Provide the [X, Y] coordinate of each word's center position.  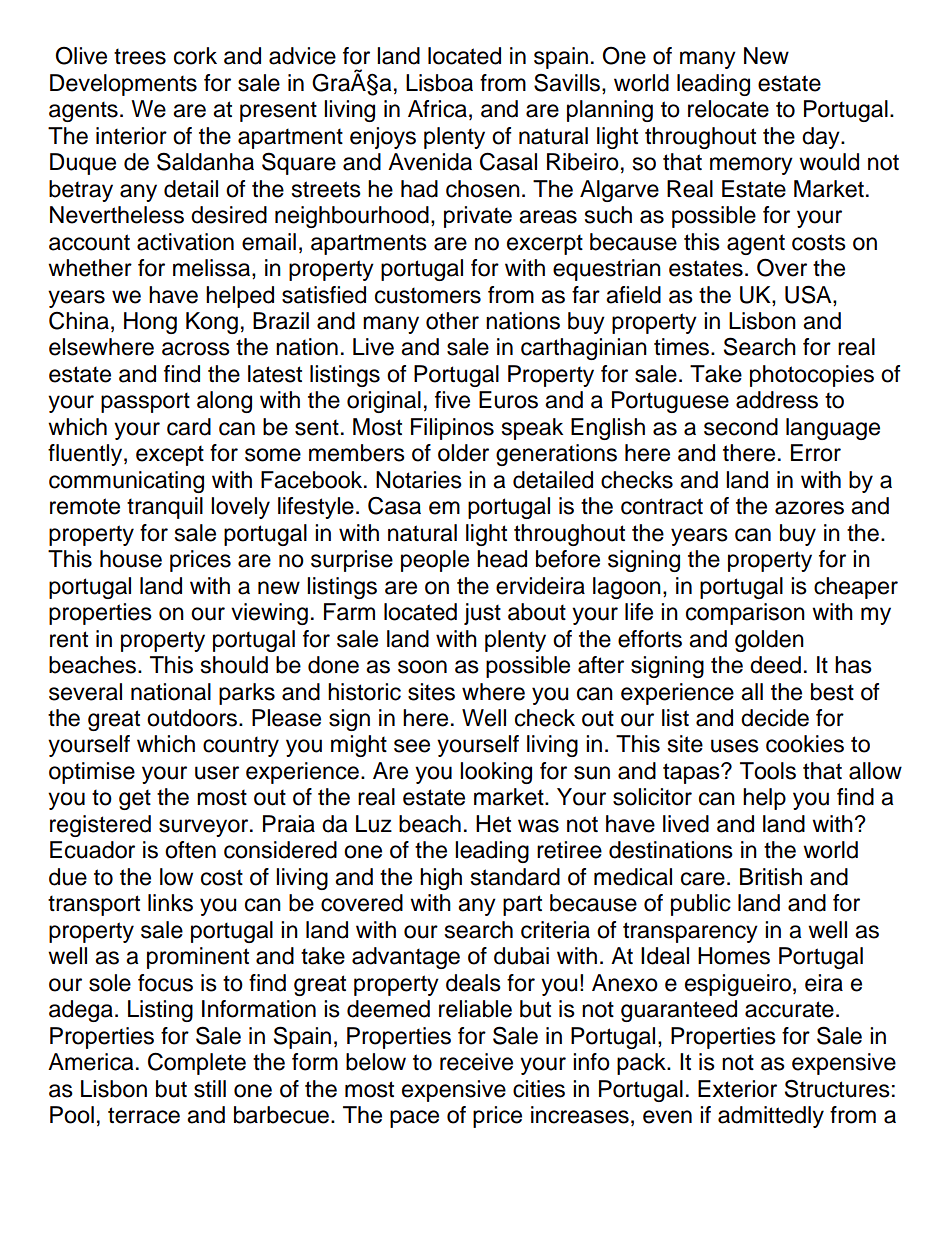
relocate [728, 109]
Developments [123, 85]
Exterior [737, 1089]
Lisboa [439, 83]
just [482, 614]
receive [476, 1062]
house [131, 559]
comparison [745, 614]
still [210, 1089]
